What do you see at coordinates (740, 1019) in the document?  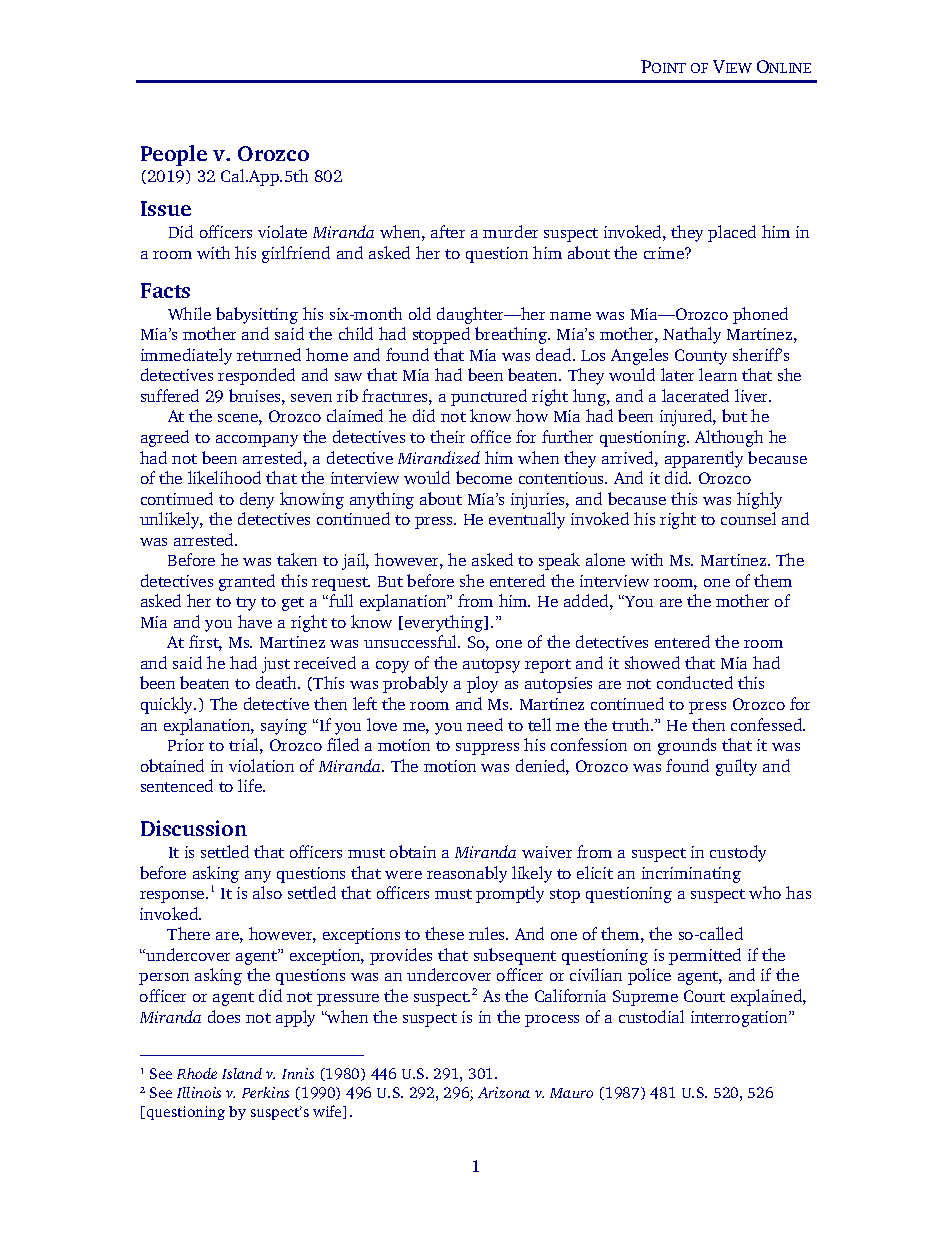 I see `interrogation` at bounding box center [740, 1019].
